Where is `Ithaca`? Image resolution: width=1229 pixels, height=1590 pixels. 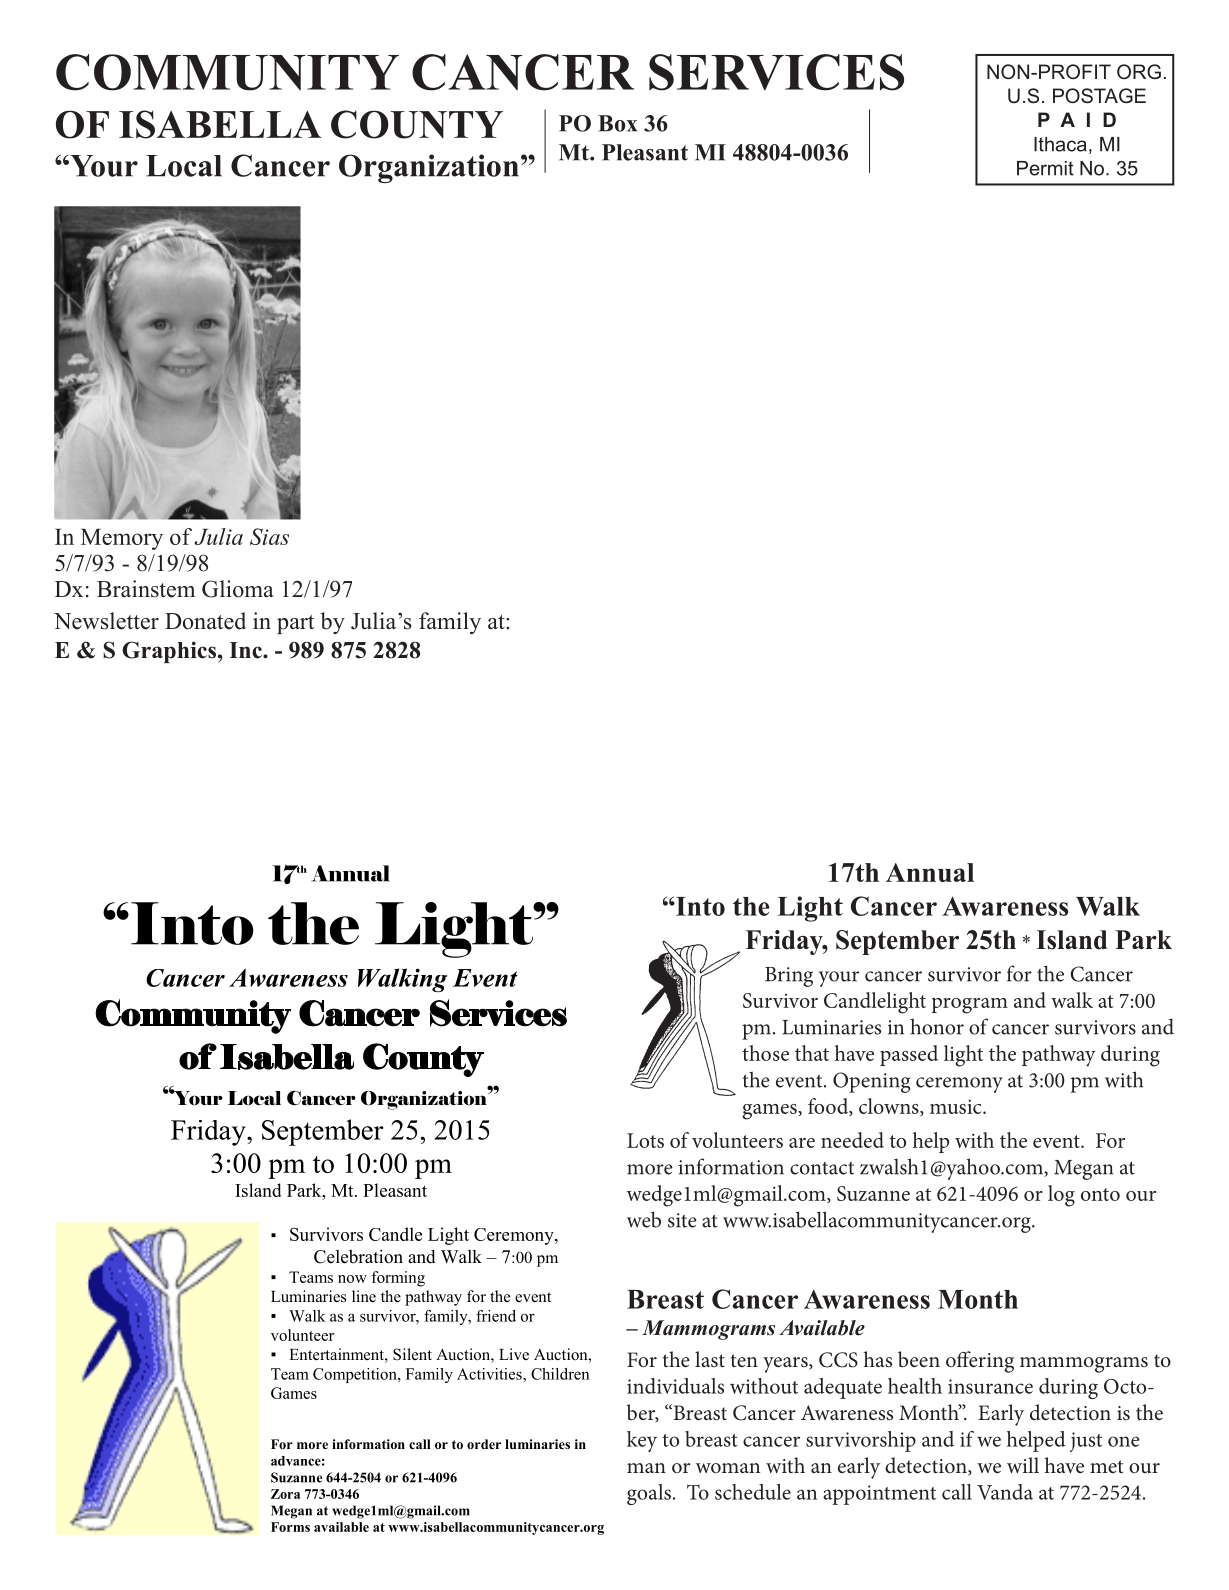 Ithaca is located at coordinates (1060, 144).
